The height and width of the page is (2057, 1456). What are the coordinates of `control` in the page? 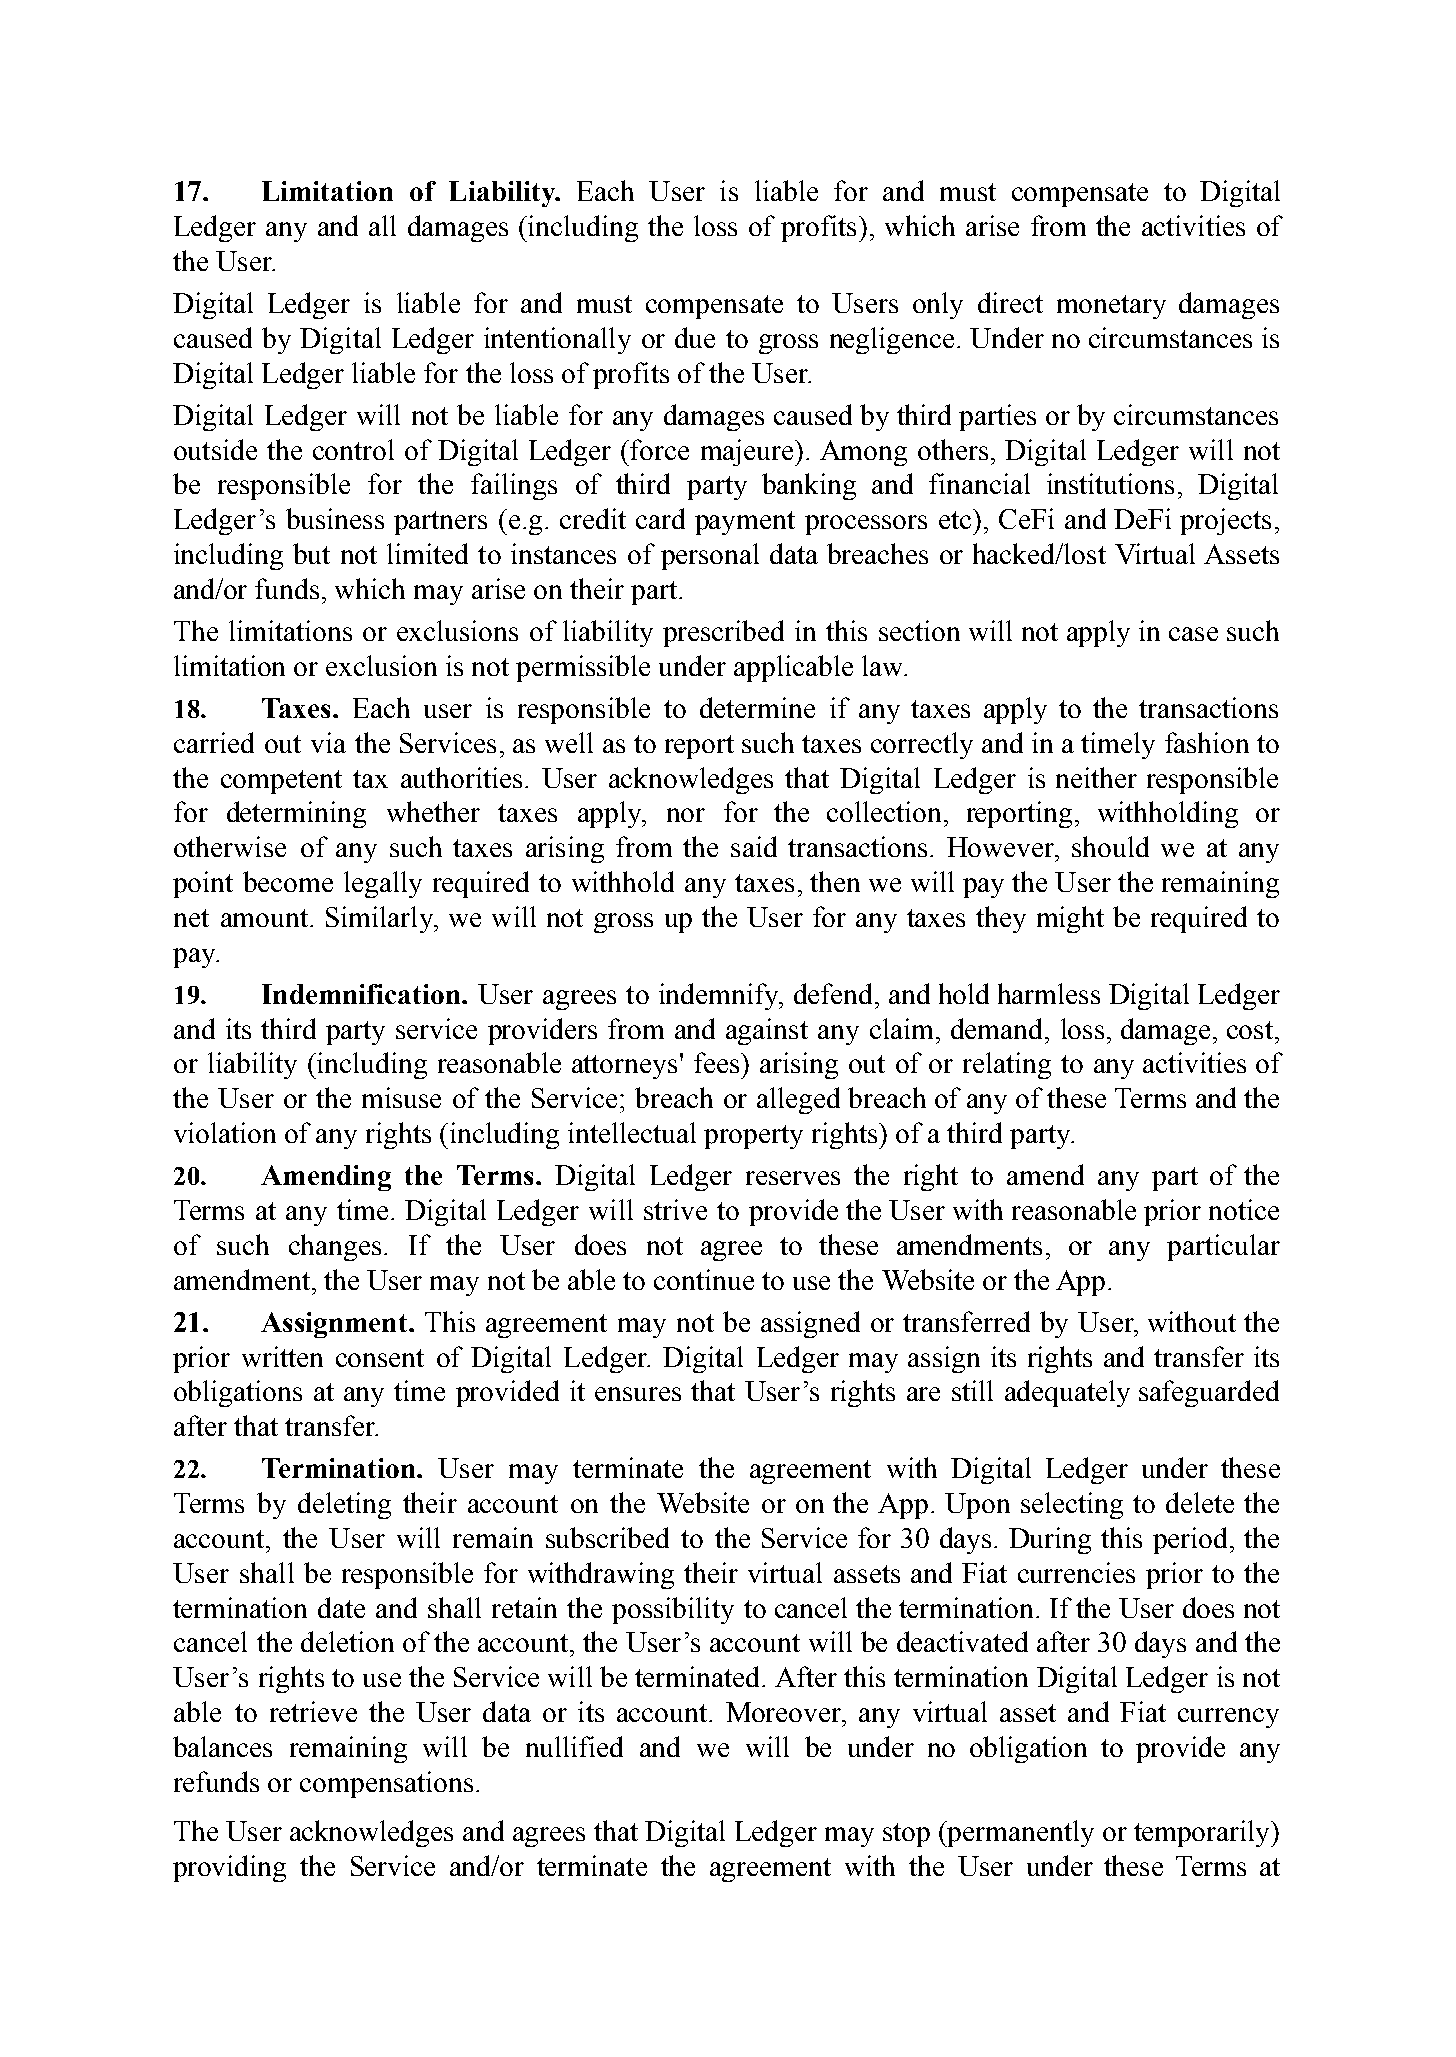 It's located at (353, 449).
